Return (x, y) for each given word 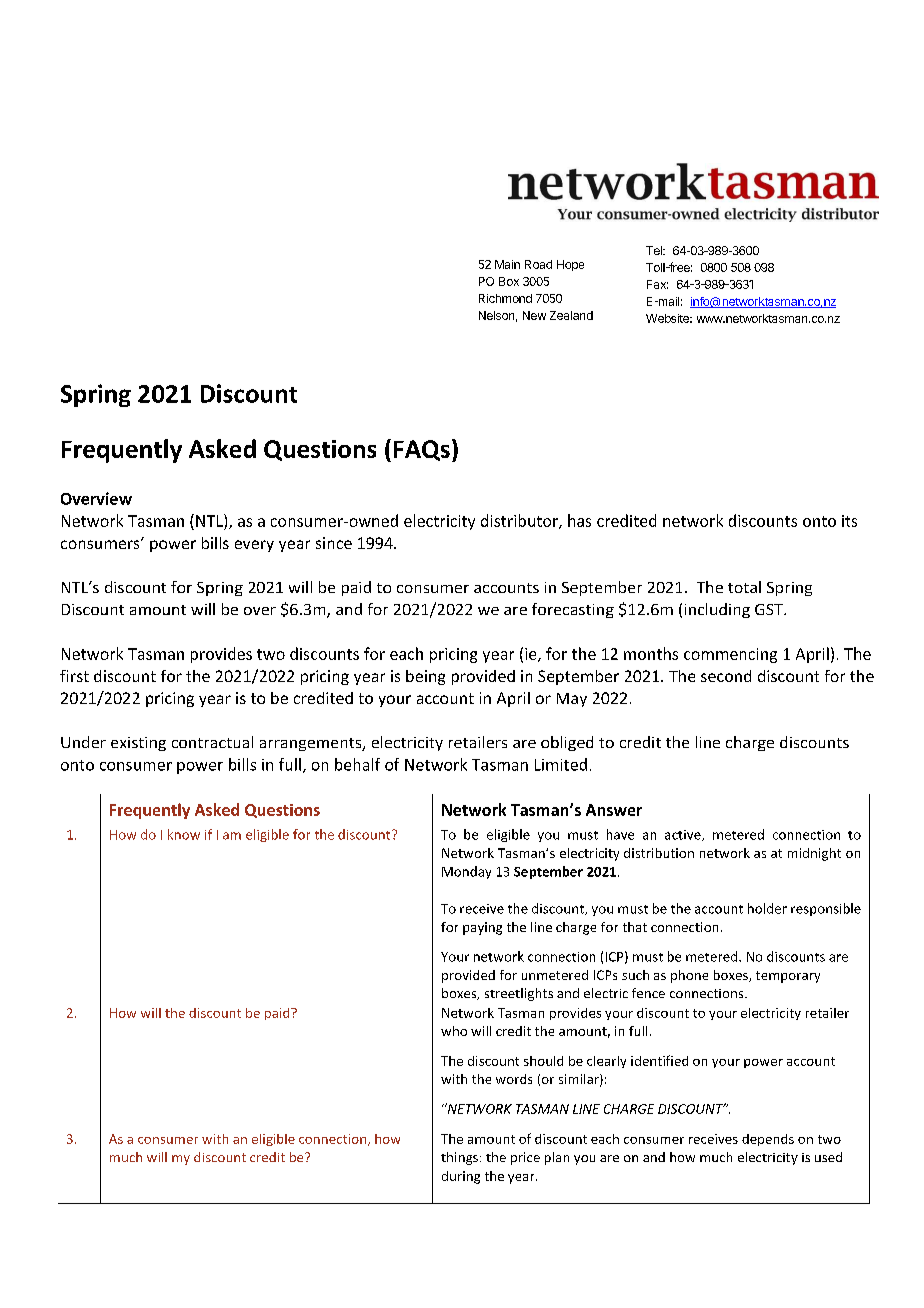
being (425, 677)
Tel (655, 250)
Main (507, 264)
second (726, 676)
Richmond (505, 298)
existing (138, 744)
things (459, 1158)
